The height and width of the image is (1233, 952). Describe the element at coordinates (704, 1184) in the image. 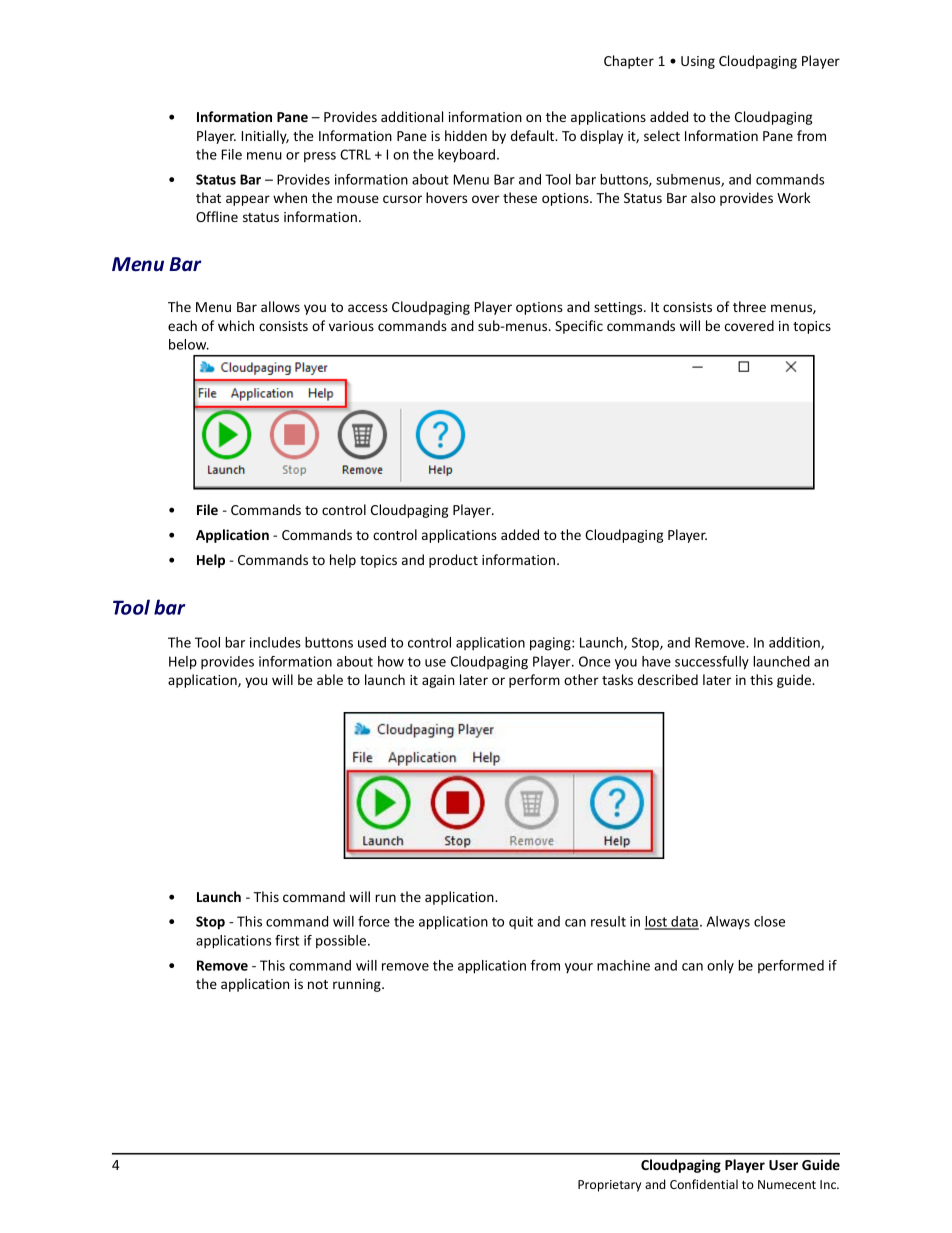

I see `Confidential` at that location.
